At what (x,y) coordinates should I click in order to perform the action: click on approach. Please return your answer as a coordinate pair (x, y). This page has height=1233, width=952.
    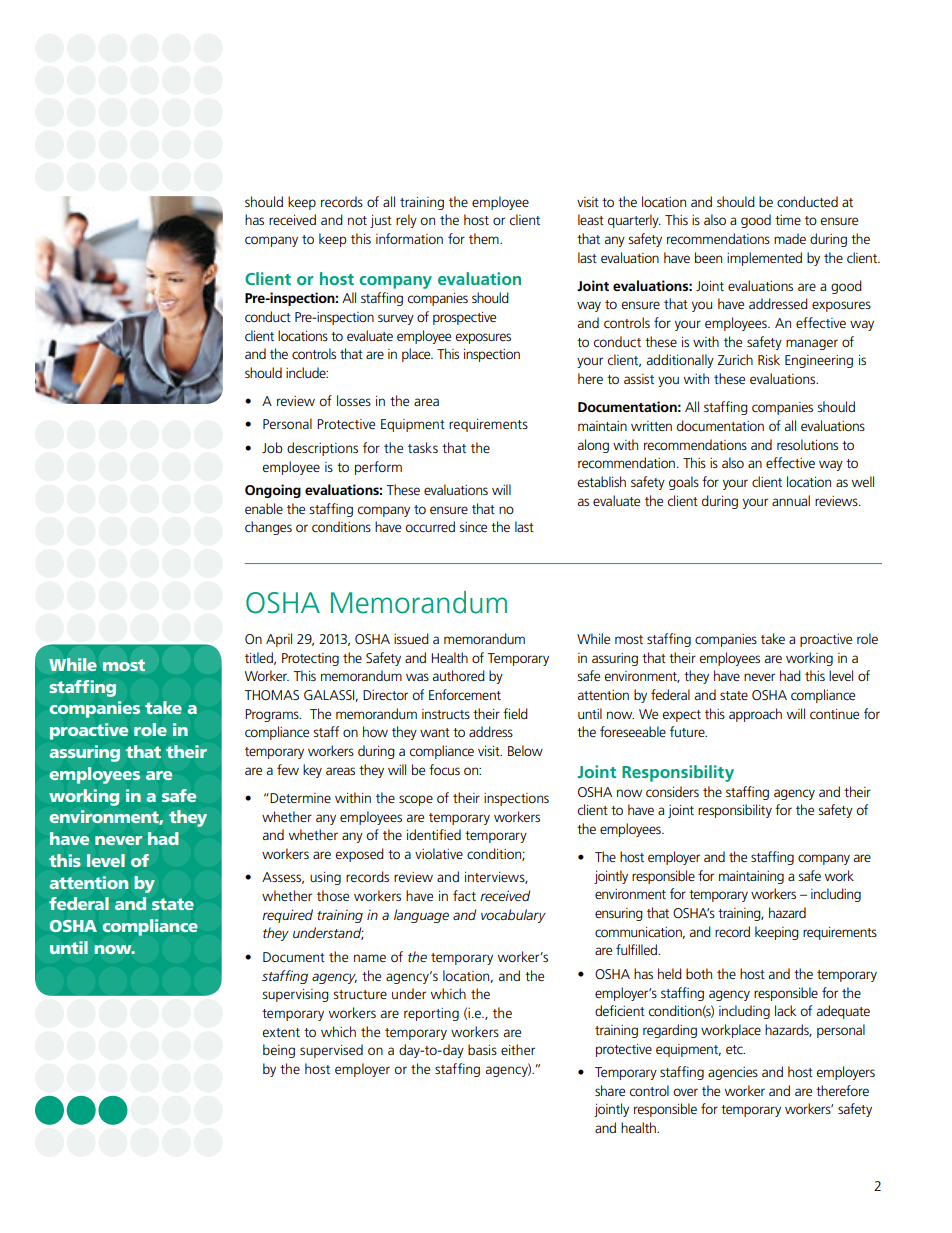
    Looking at the image, I should click on (755, 715).
